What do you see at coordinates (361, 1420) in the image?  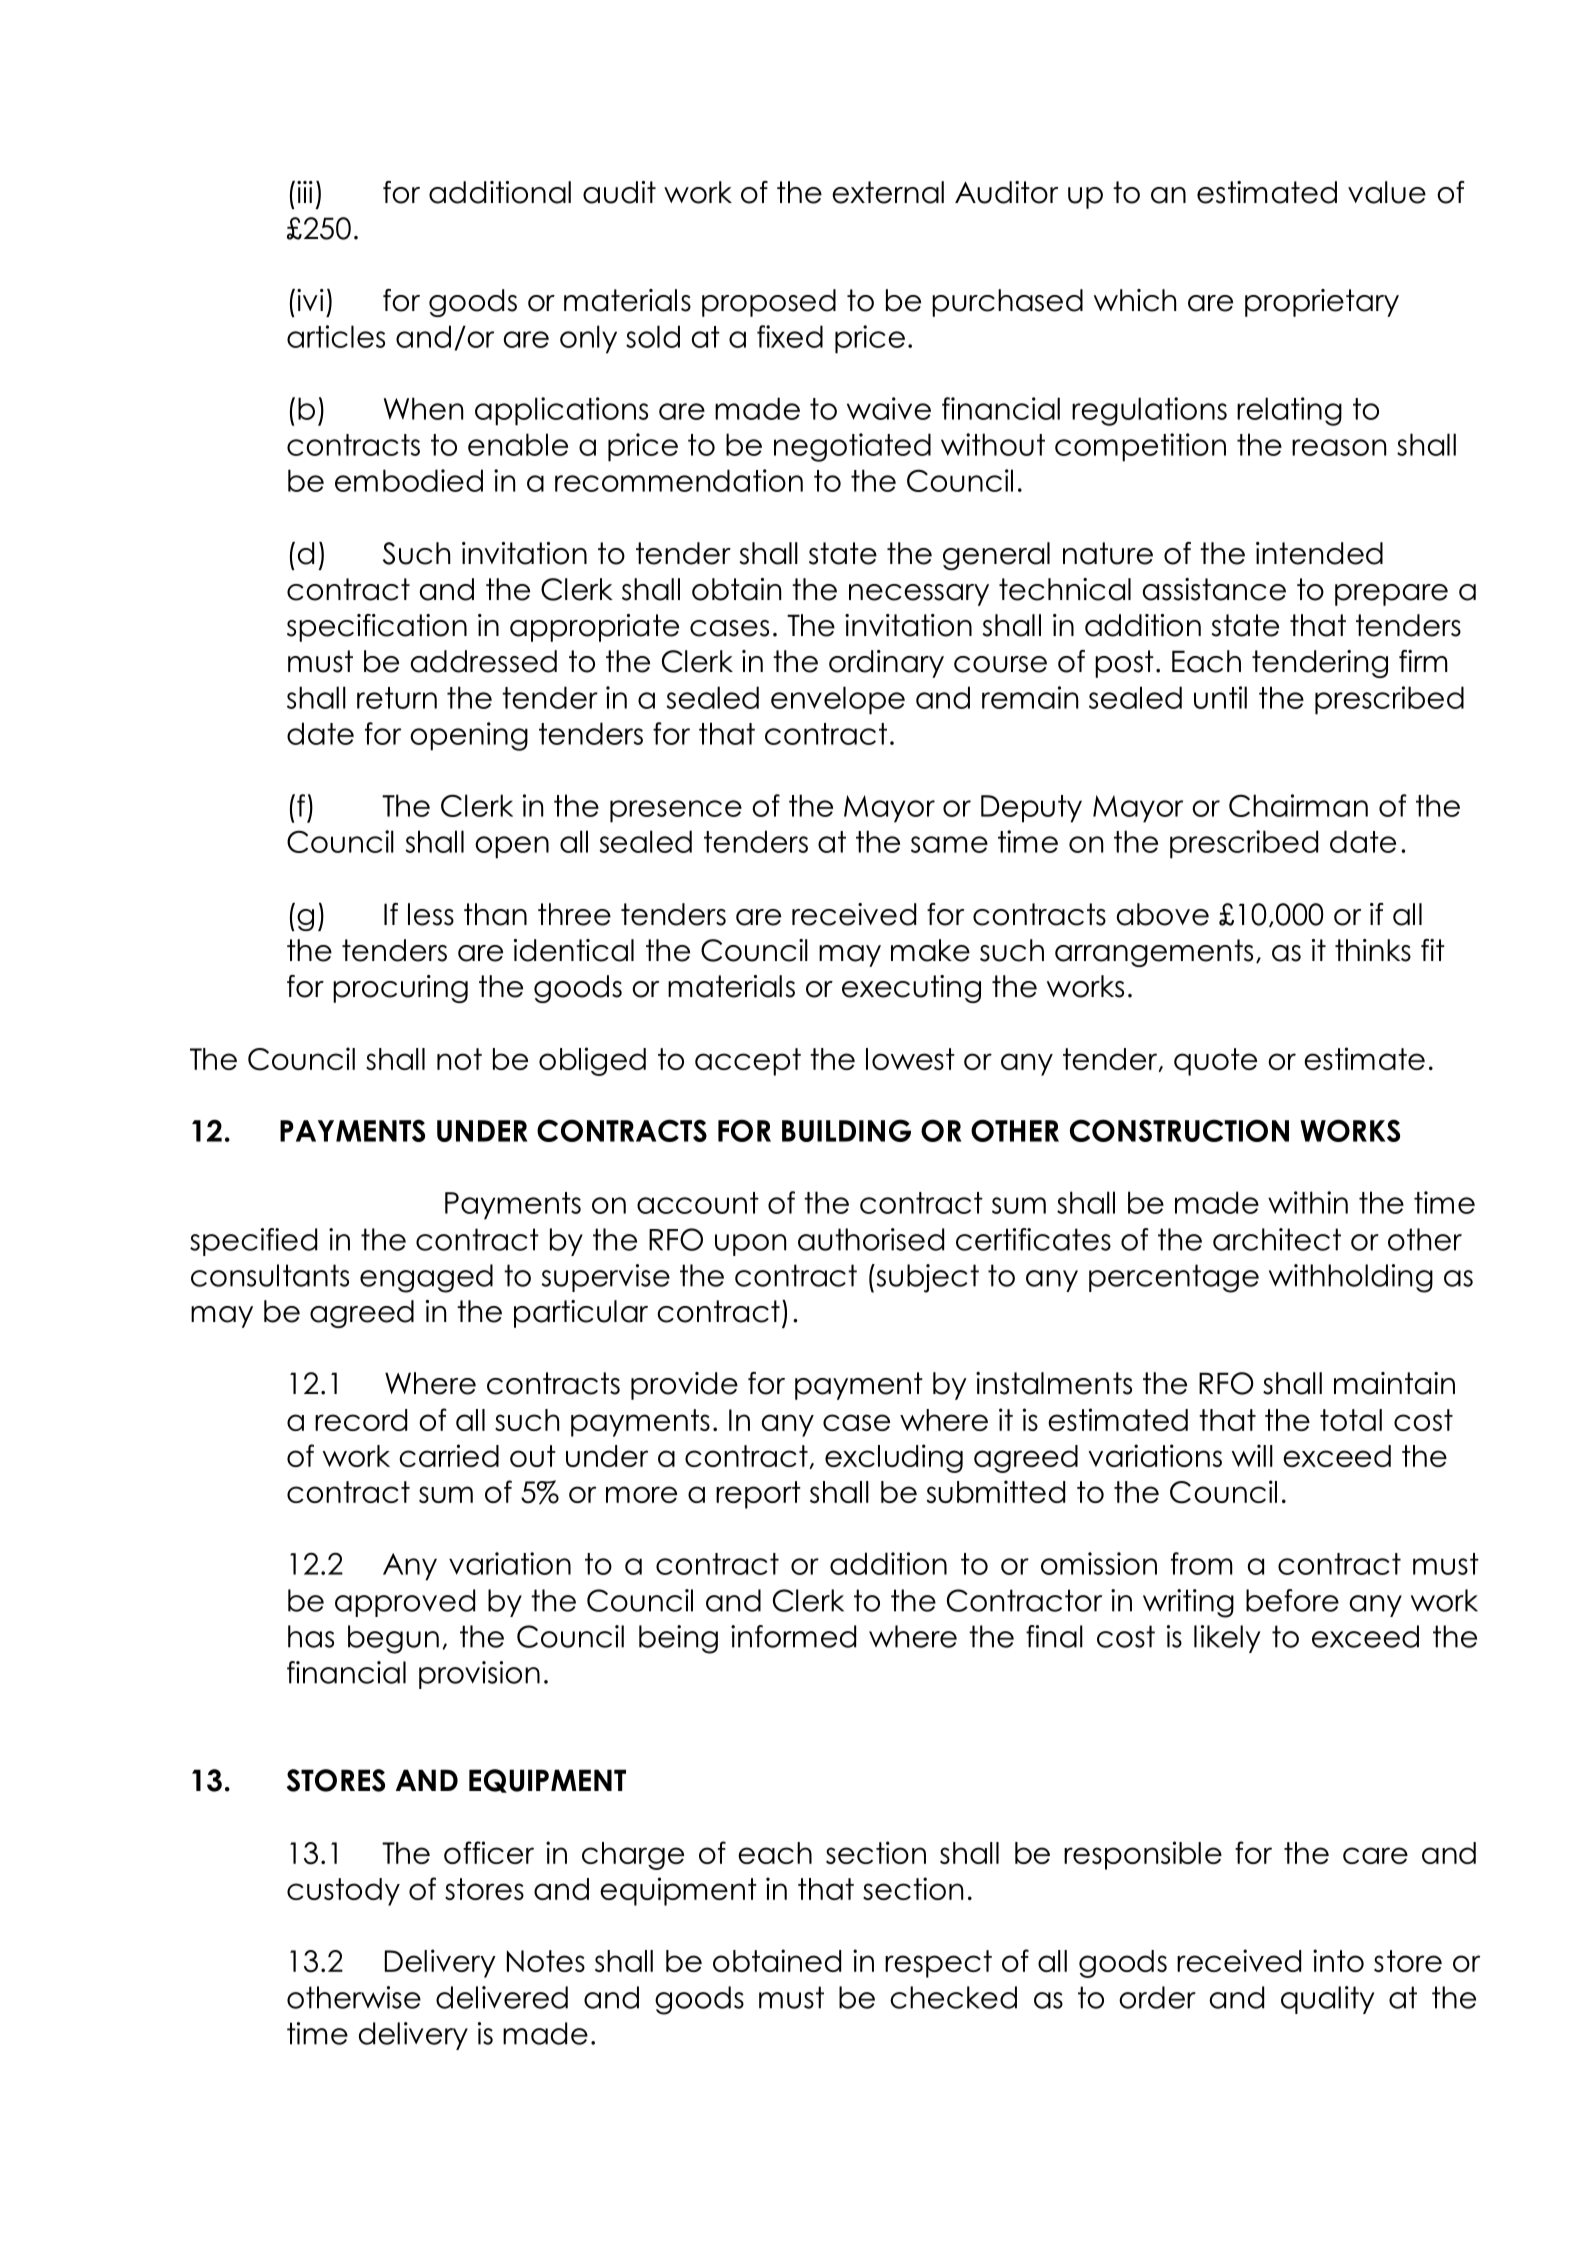 I see `record` at bounding box center [361, 1420].
